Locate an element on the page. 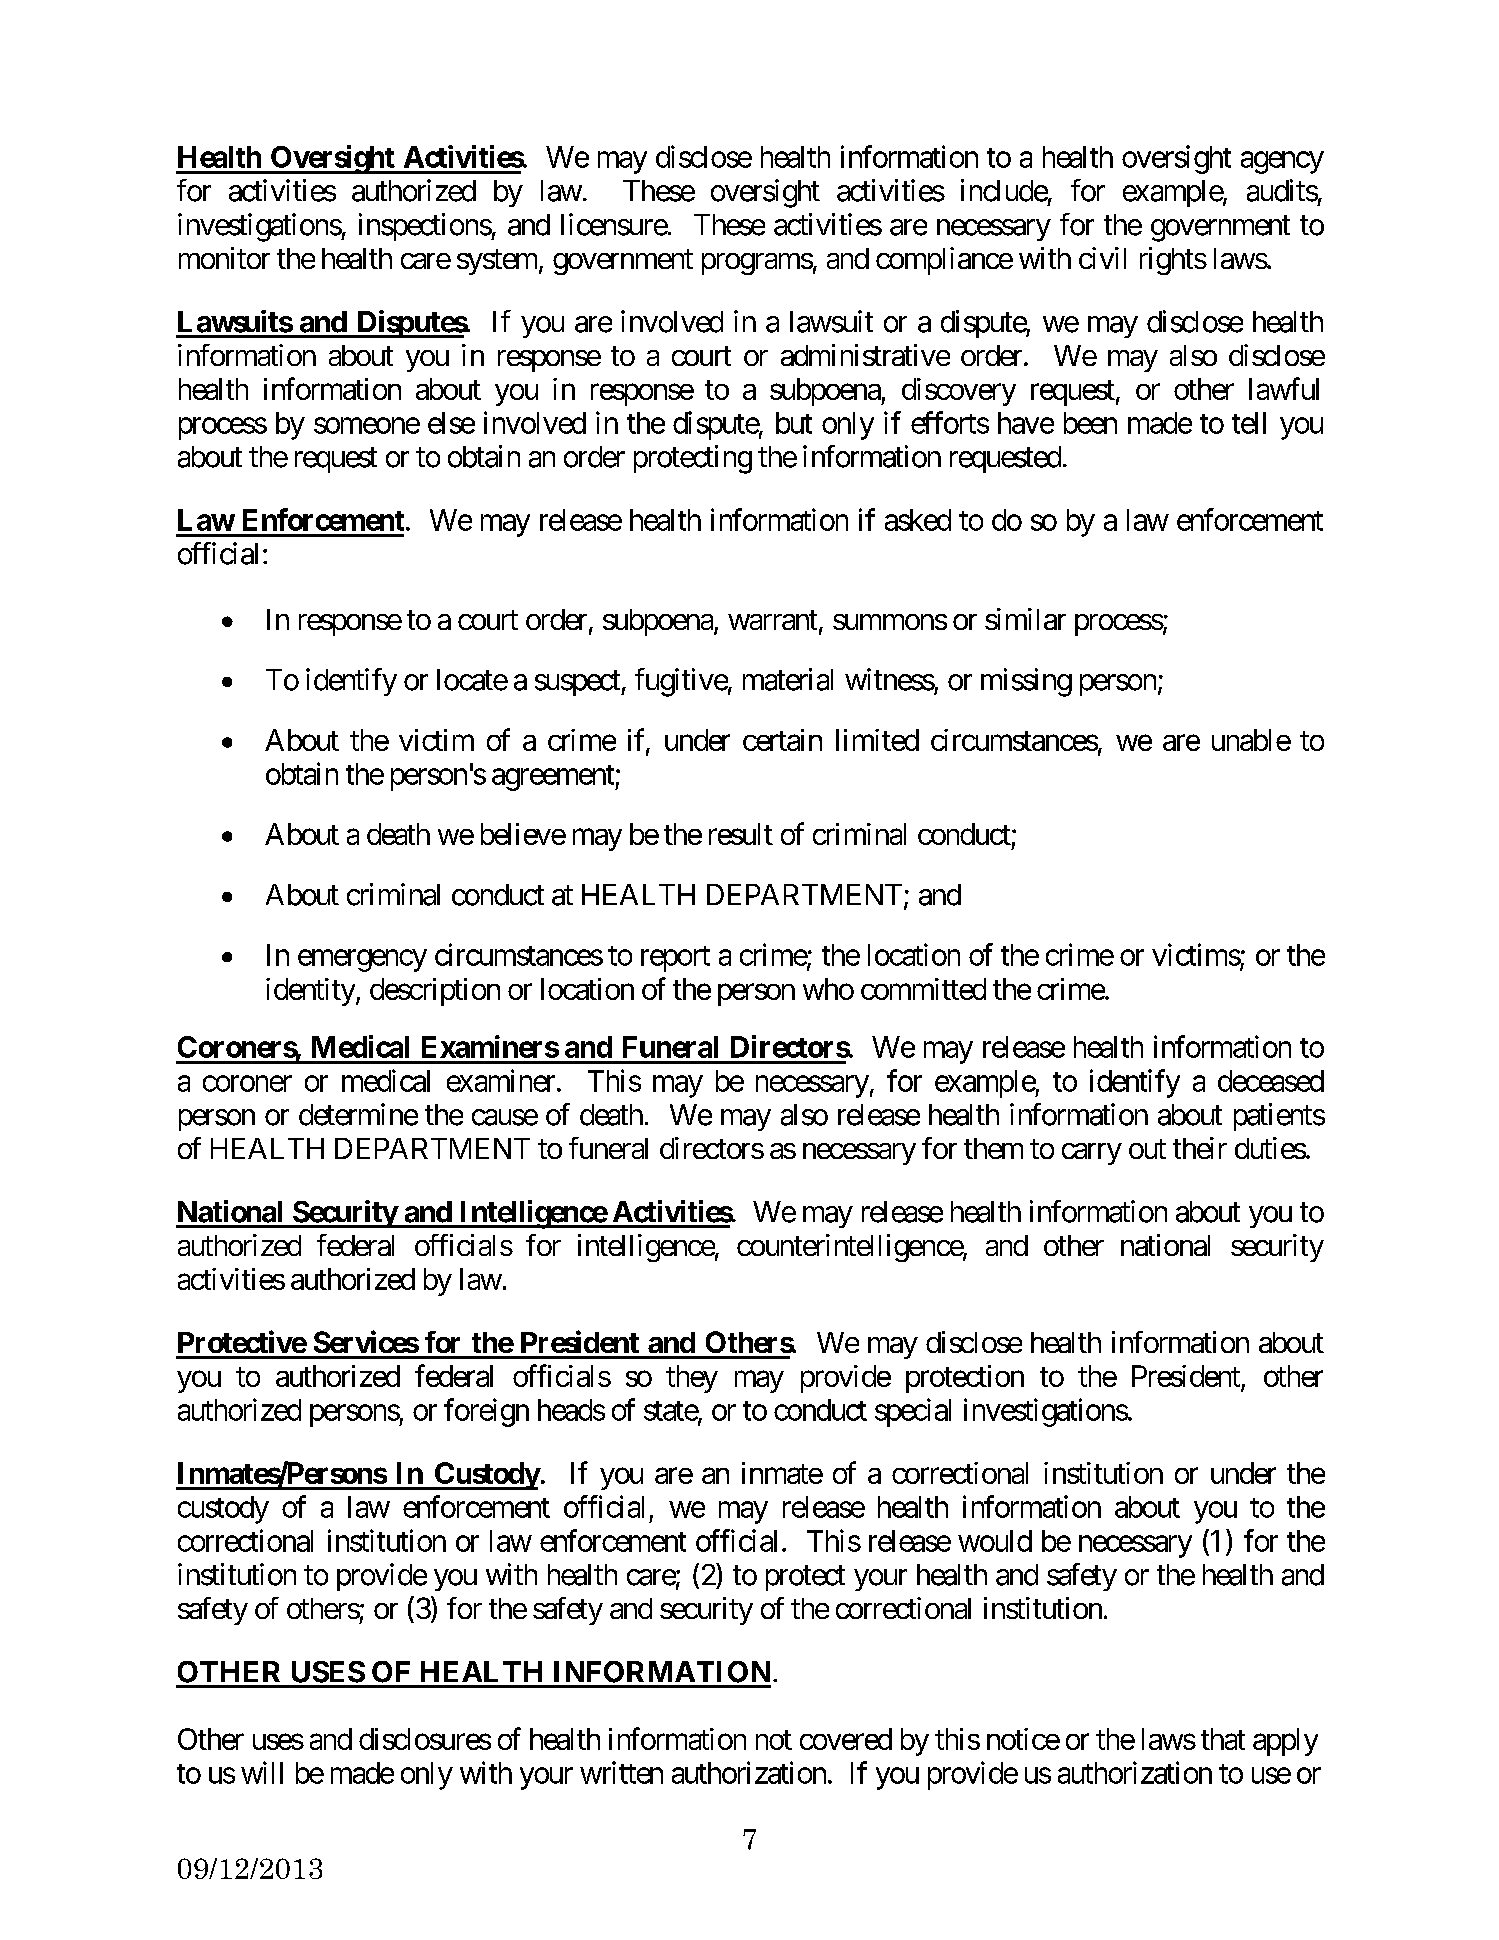 This page has width=1499, height=1940. report is located at coordinates (675, 959).
